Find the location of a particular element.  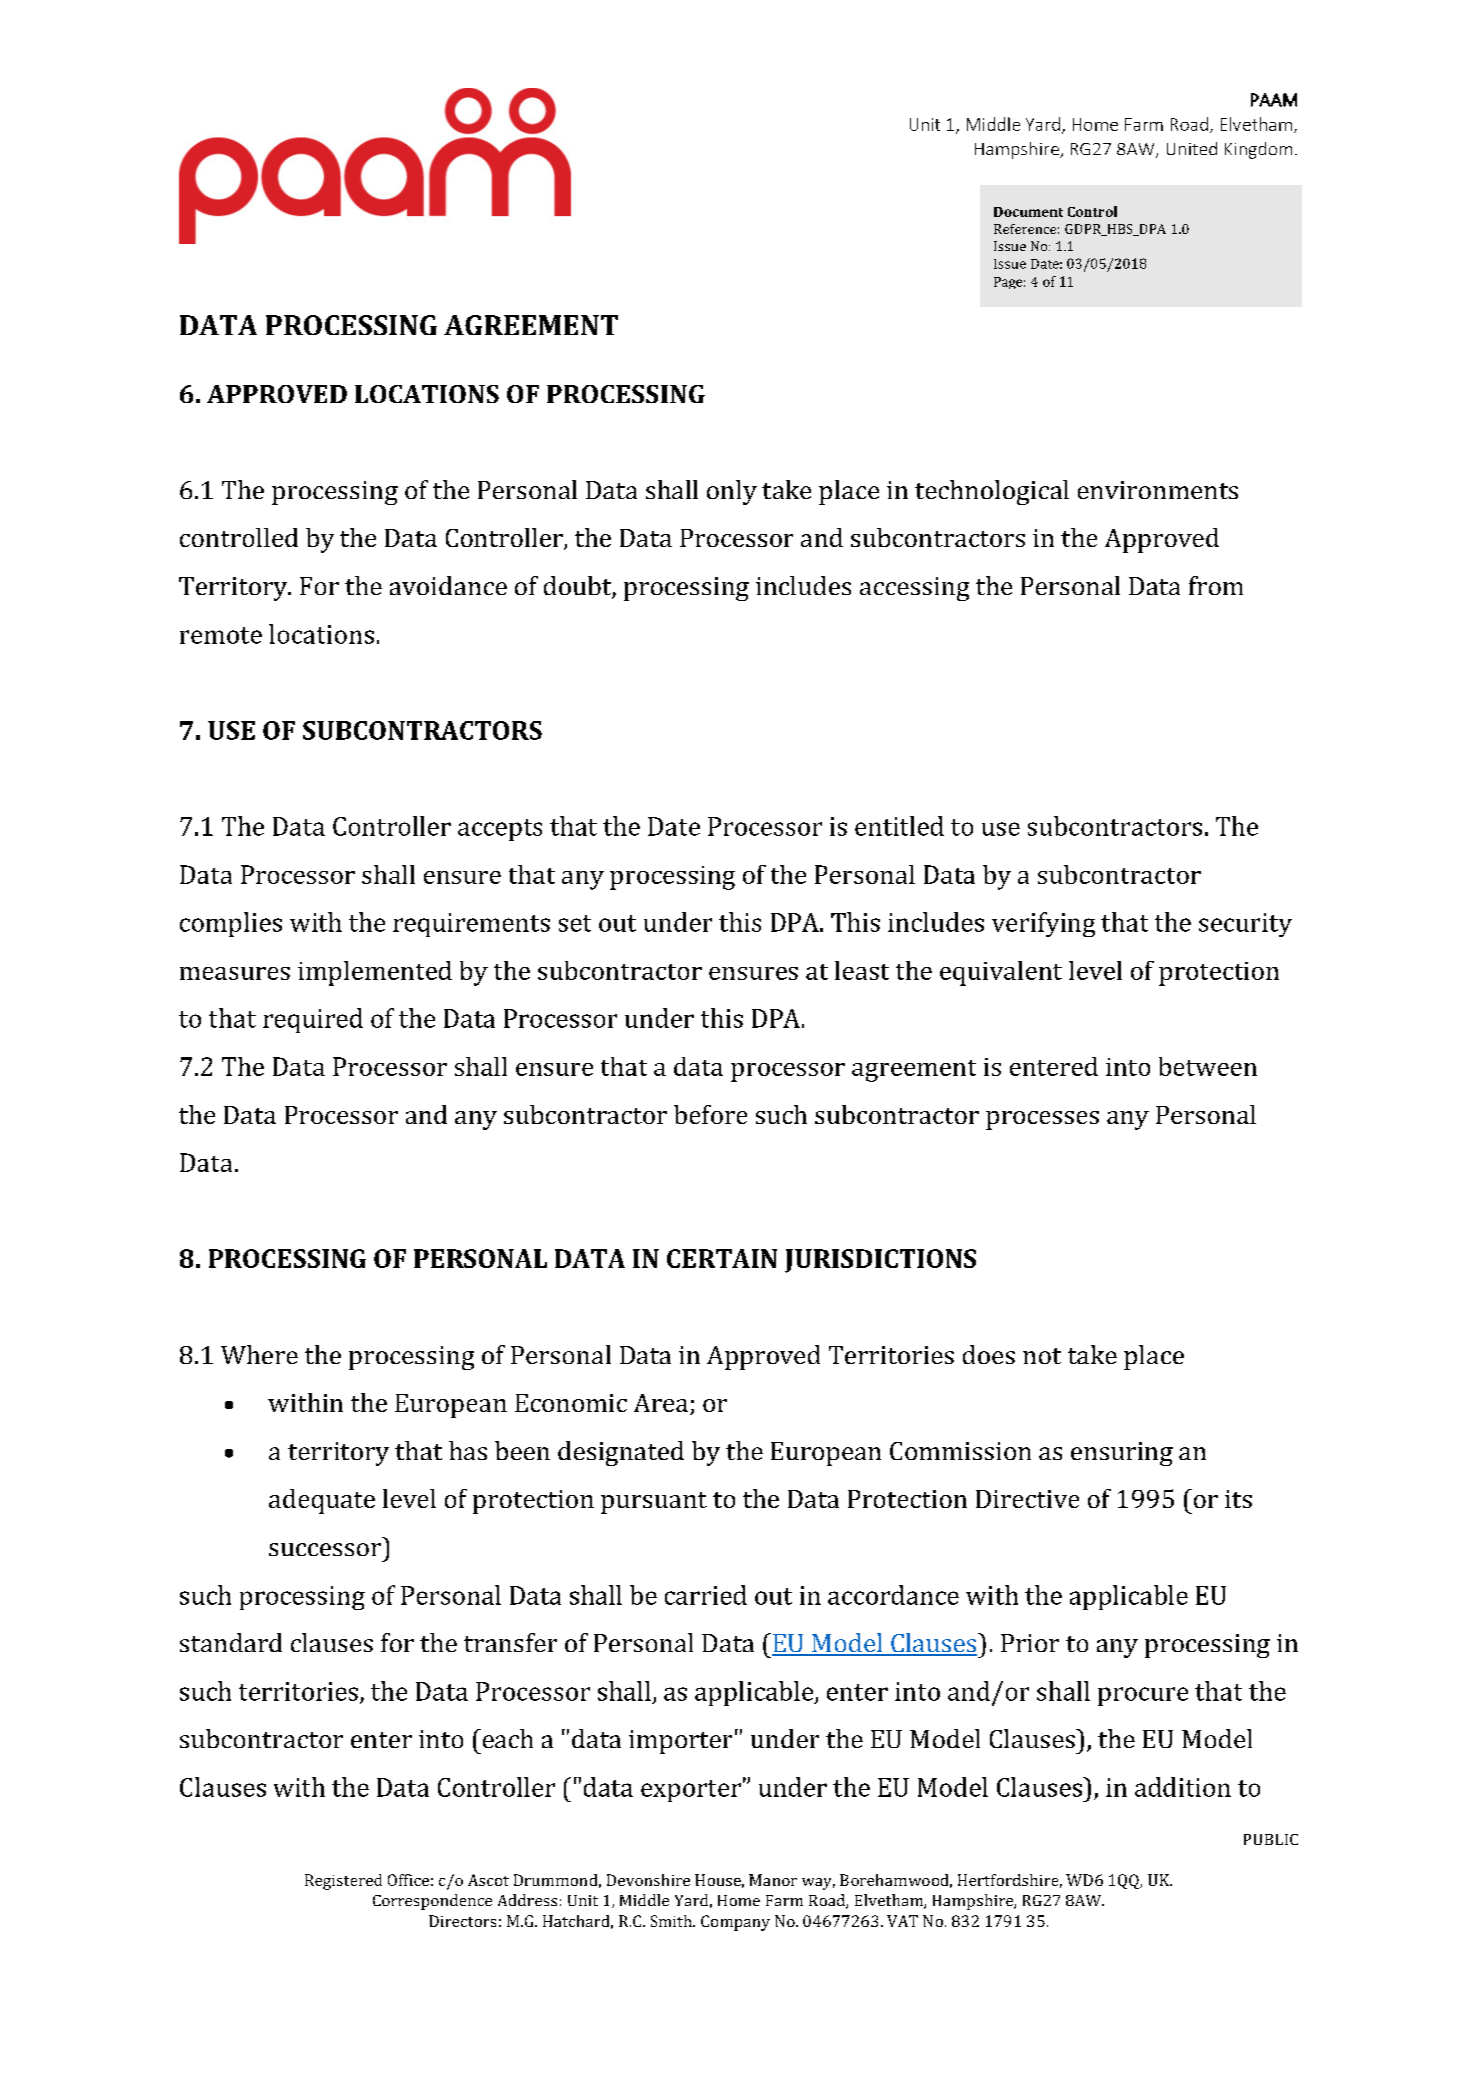

Document is located at coordinates (1028, 212).
